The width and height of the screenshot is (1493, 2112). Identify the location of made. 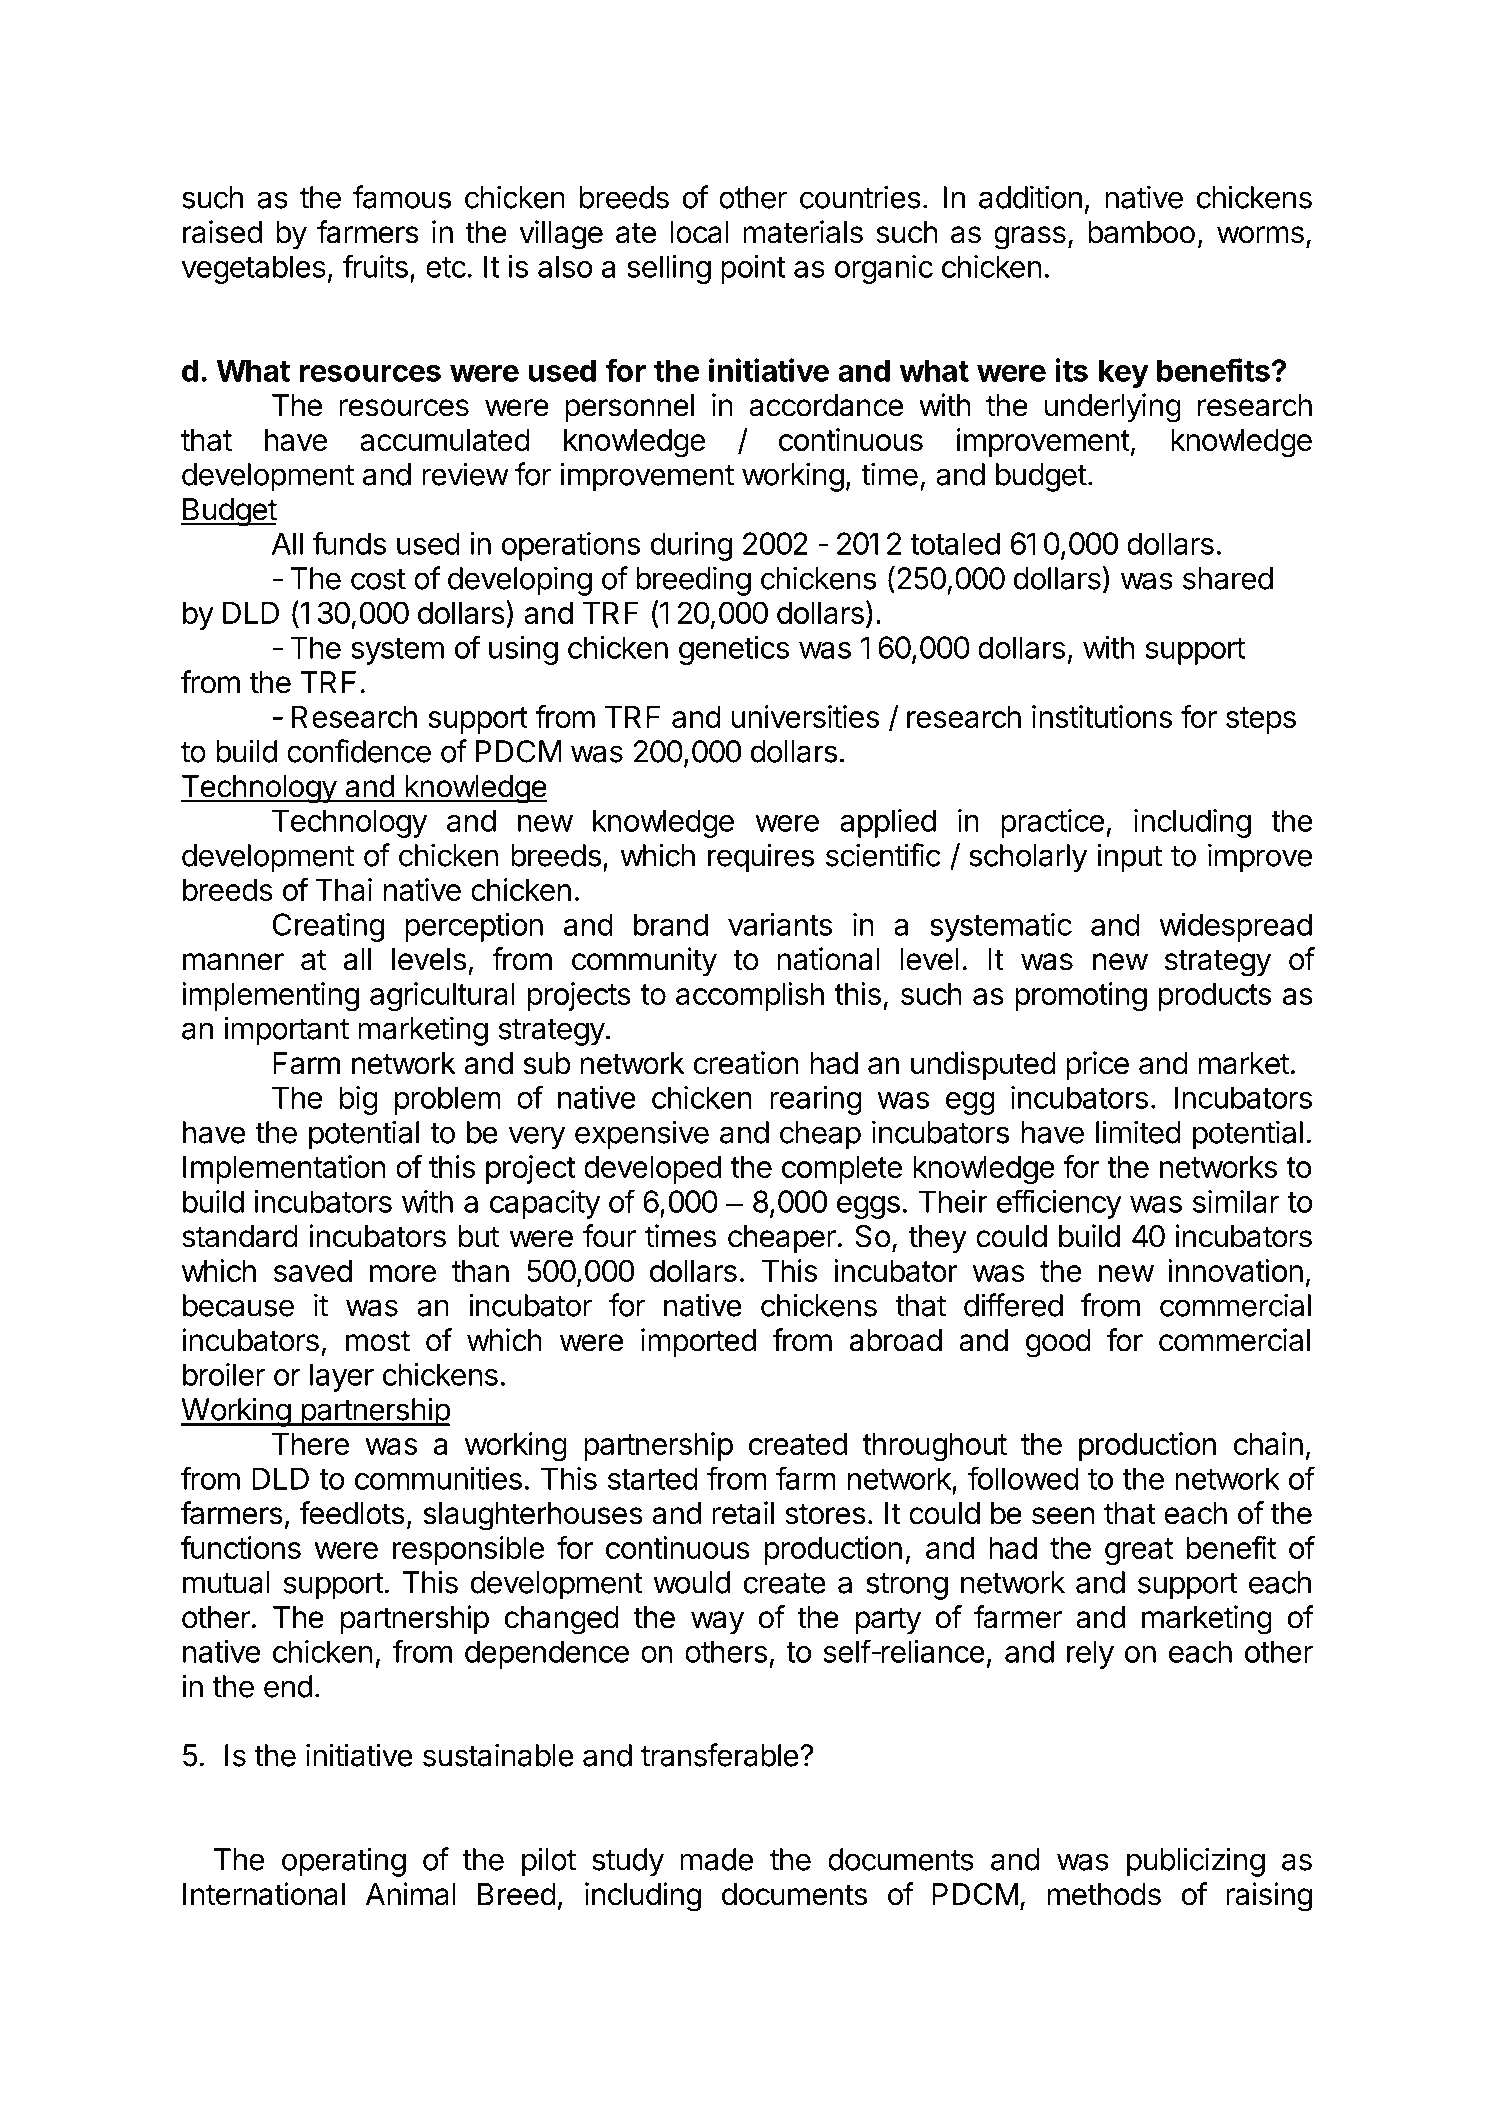
(716, 1859).
